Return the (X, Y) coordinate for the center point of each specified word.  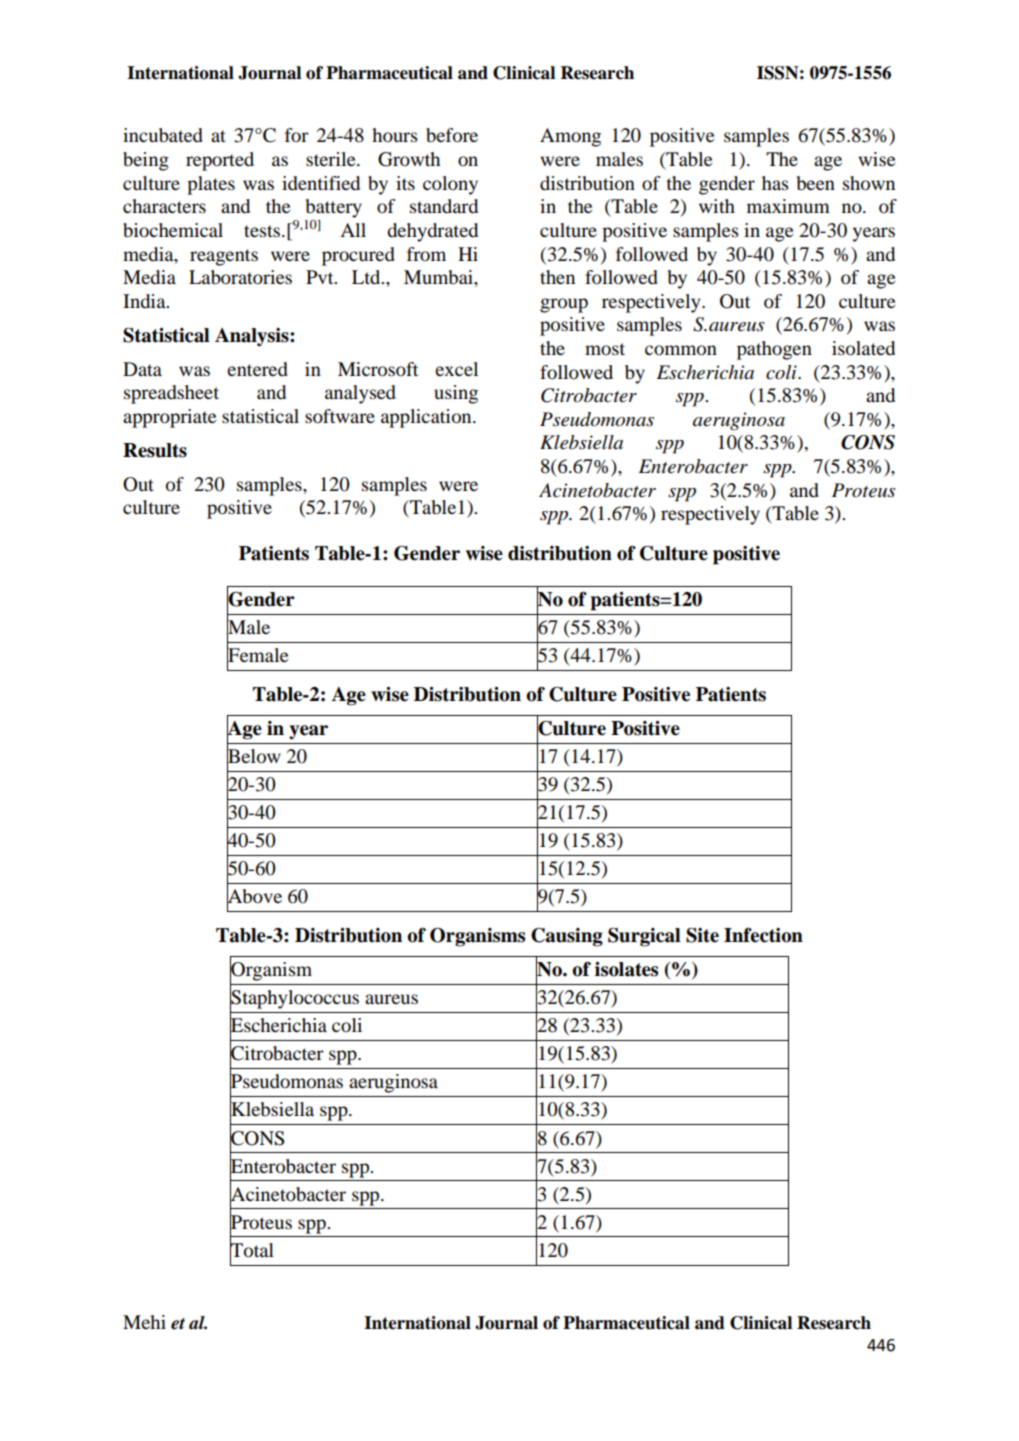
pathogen (774, 350)
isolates (626, 969)
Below (254, 756)
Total (252, 1249)
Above (254, 896)
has (775, 183)
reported (220, 161)
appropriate (169, 418)
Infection (763, 935)
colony (450, 185)
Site (702, 935)
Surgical (644, 937)
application (427, 418)
